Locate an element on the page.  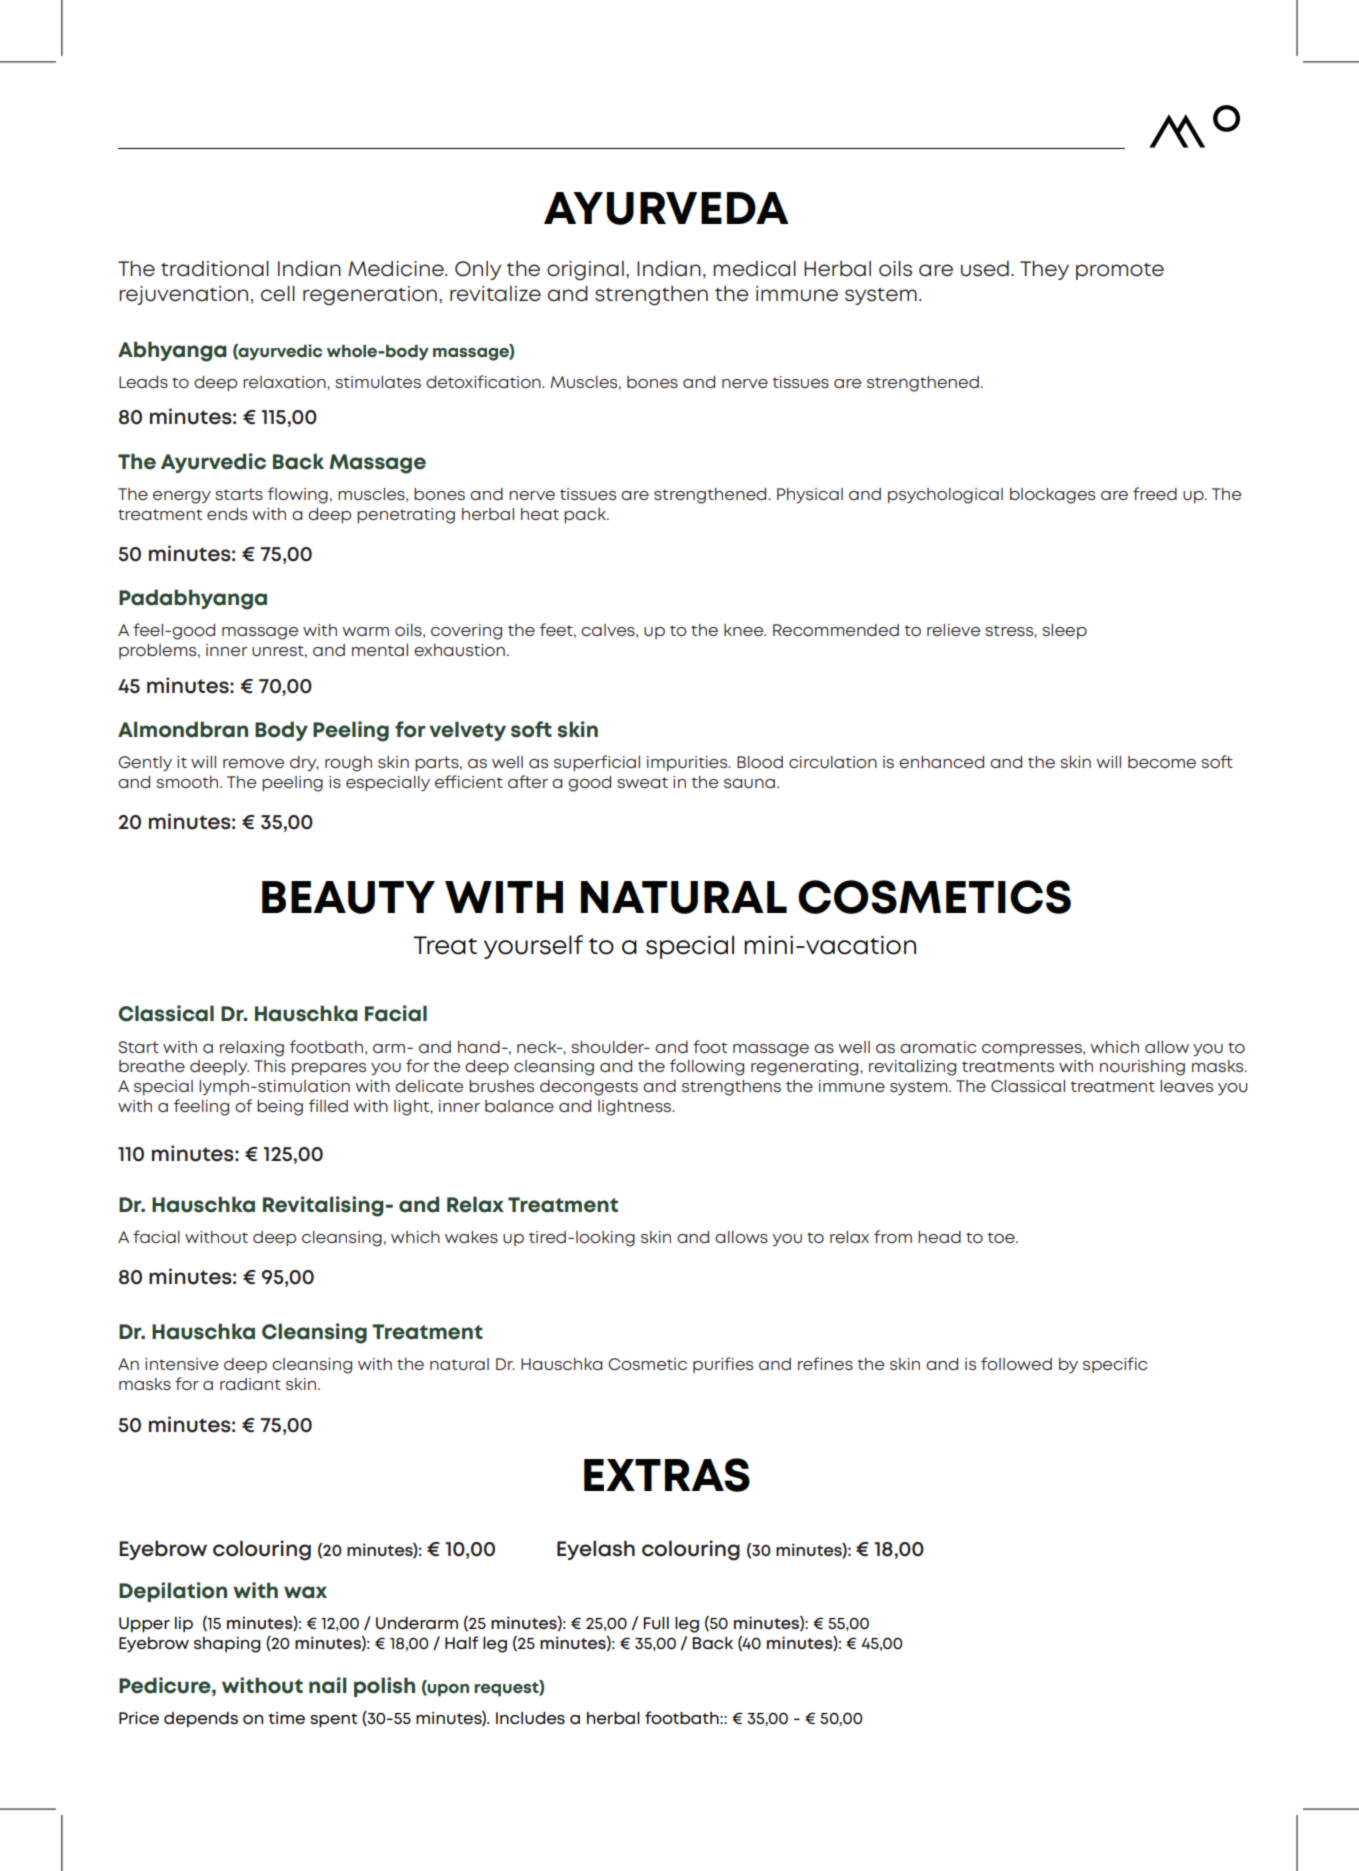
followed is located at coordinates (1016, 1363).
